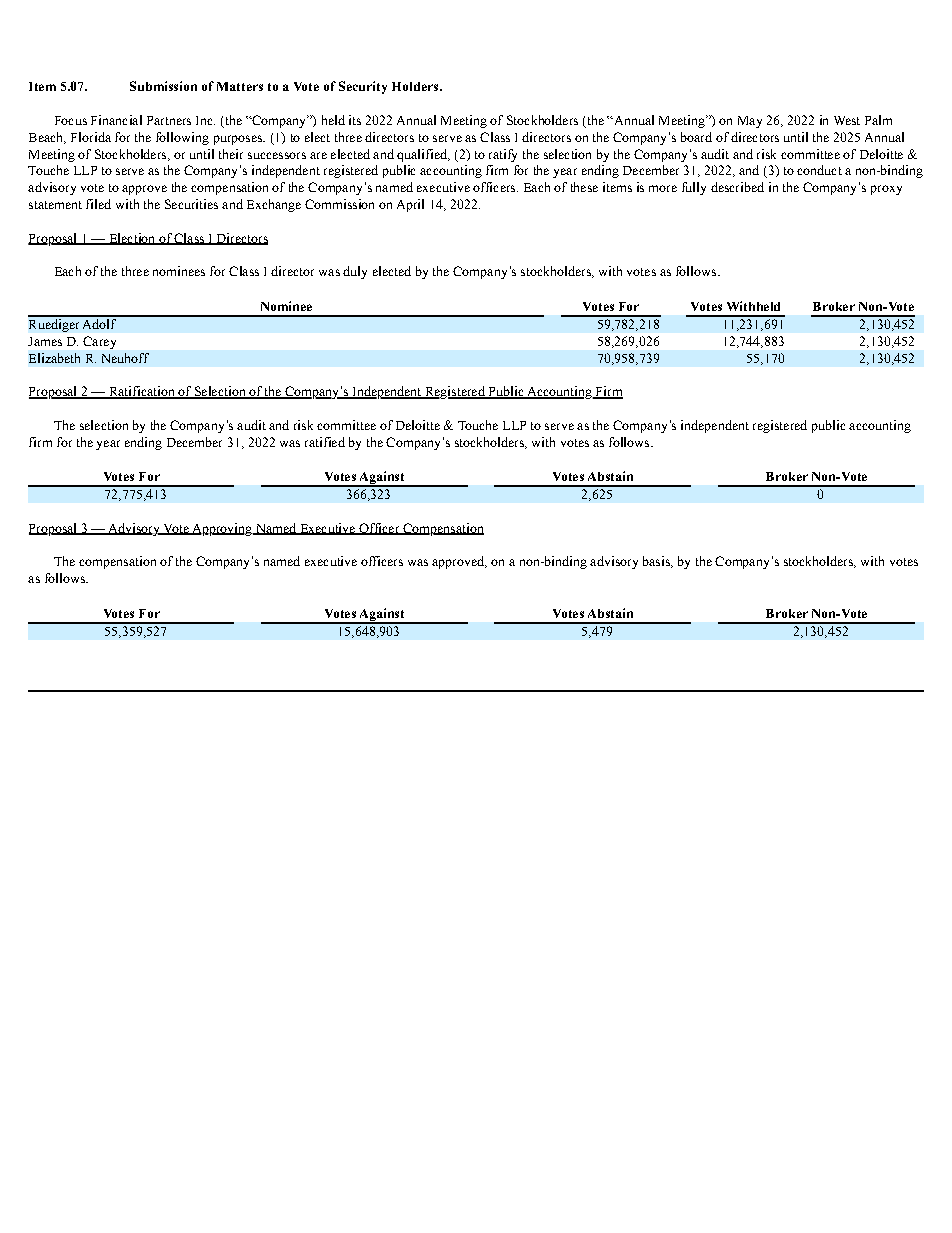 The width and height of the screenshot is (952, 1233). Describe the element at coordinates (142, 392) in the screenshot. I see `Ratification` at that location.
